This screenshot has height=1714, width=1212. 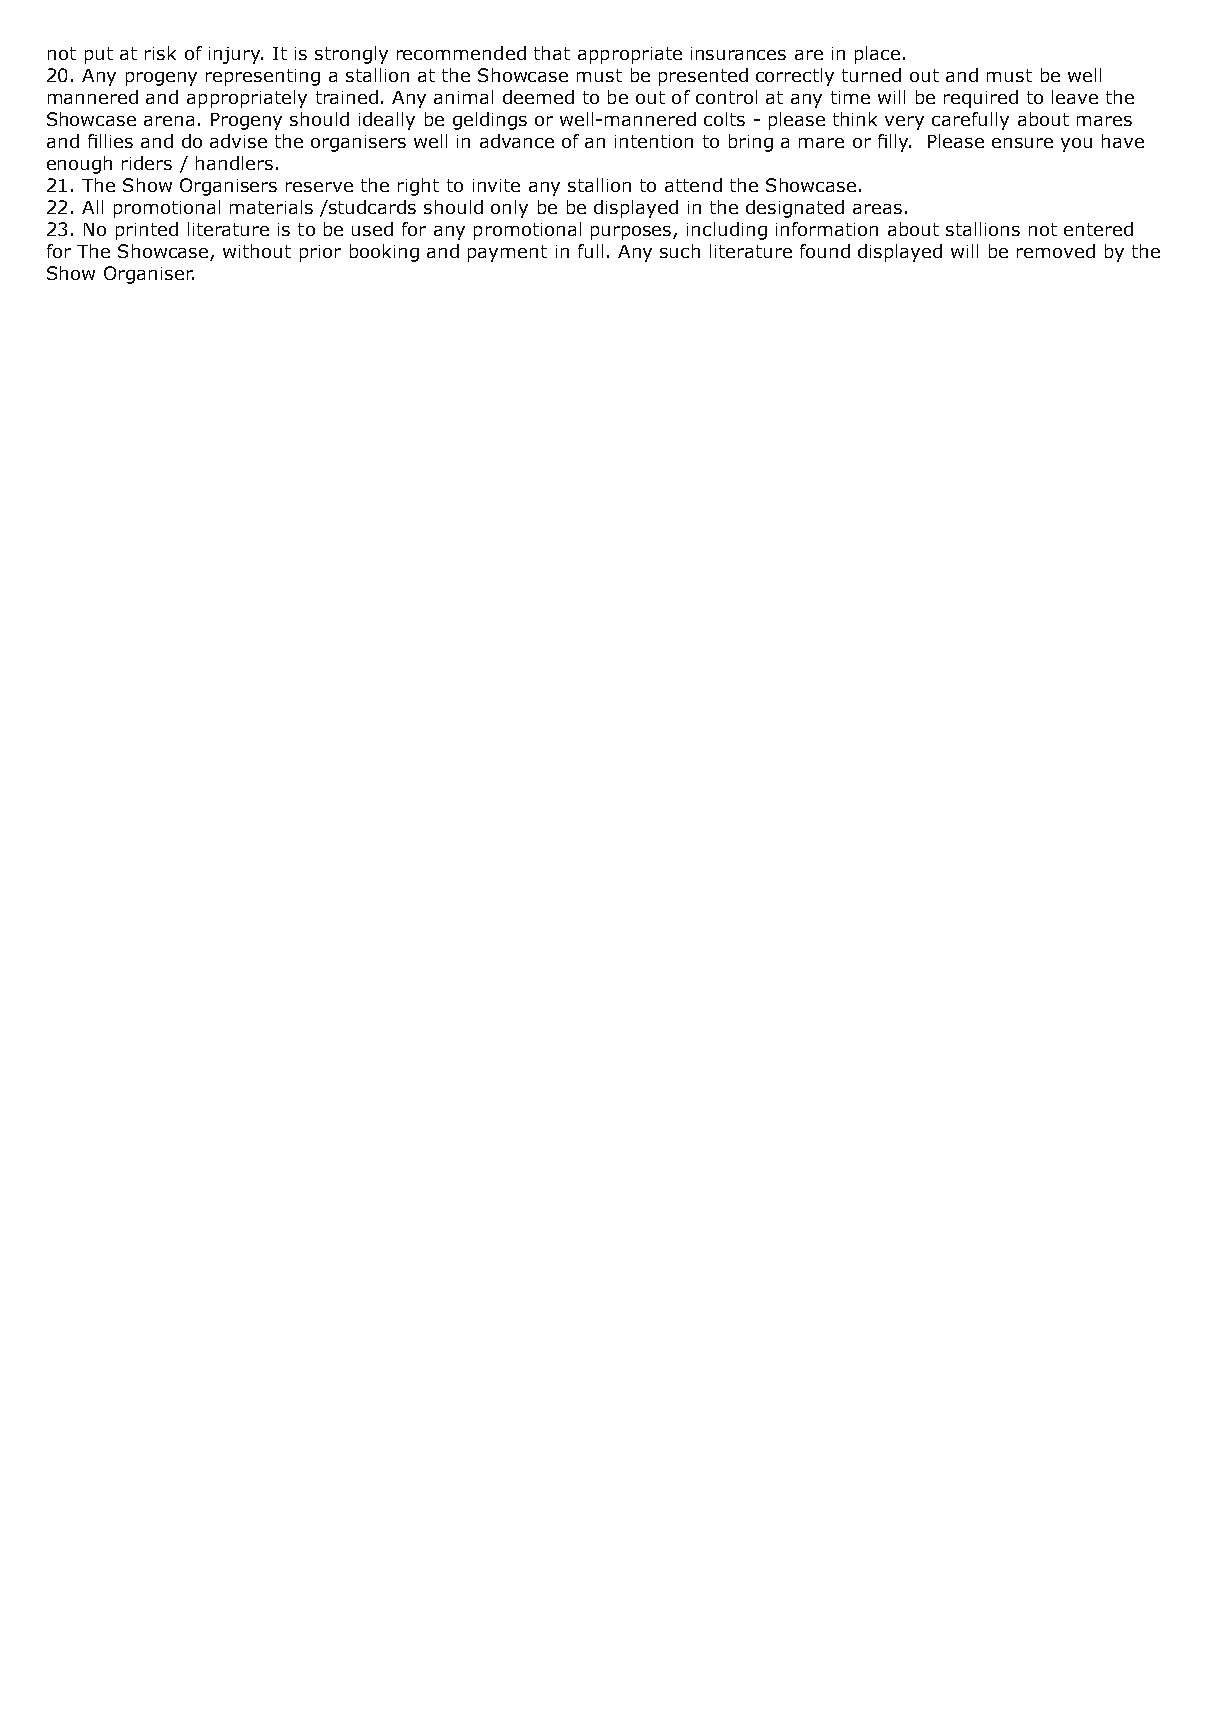 I want to click on ensure, so click(x=1022, y=143).
